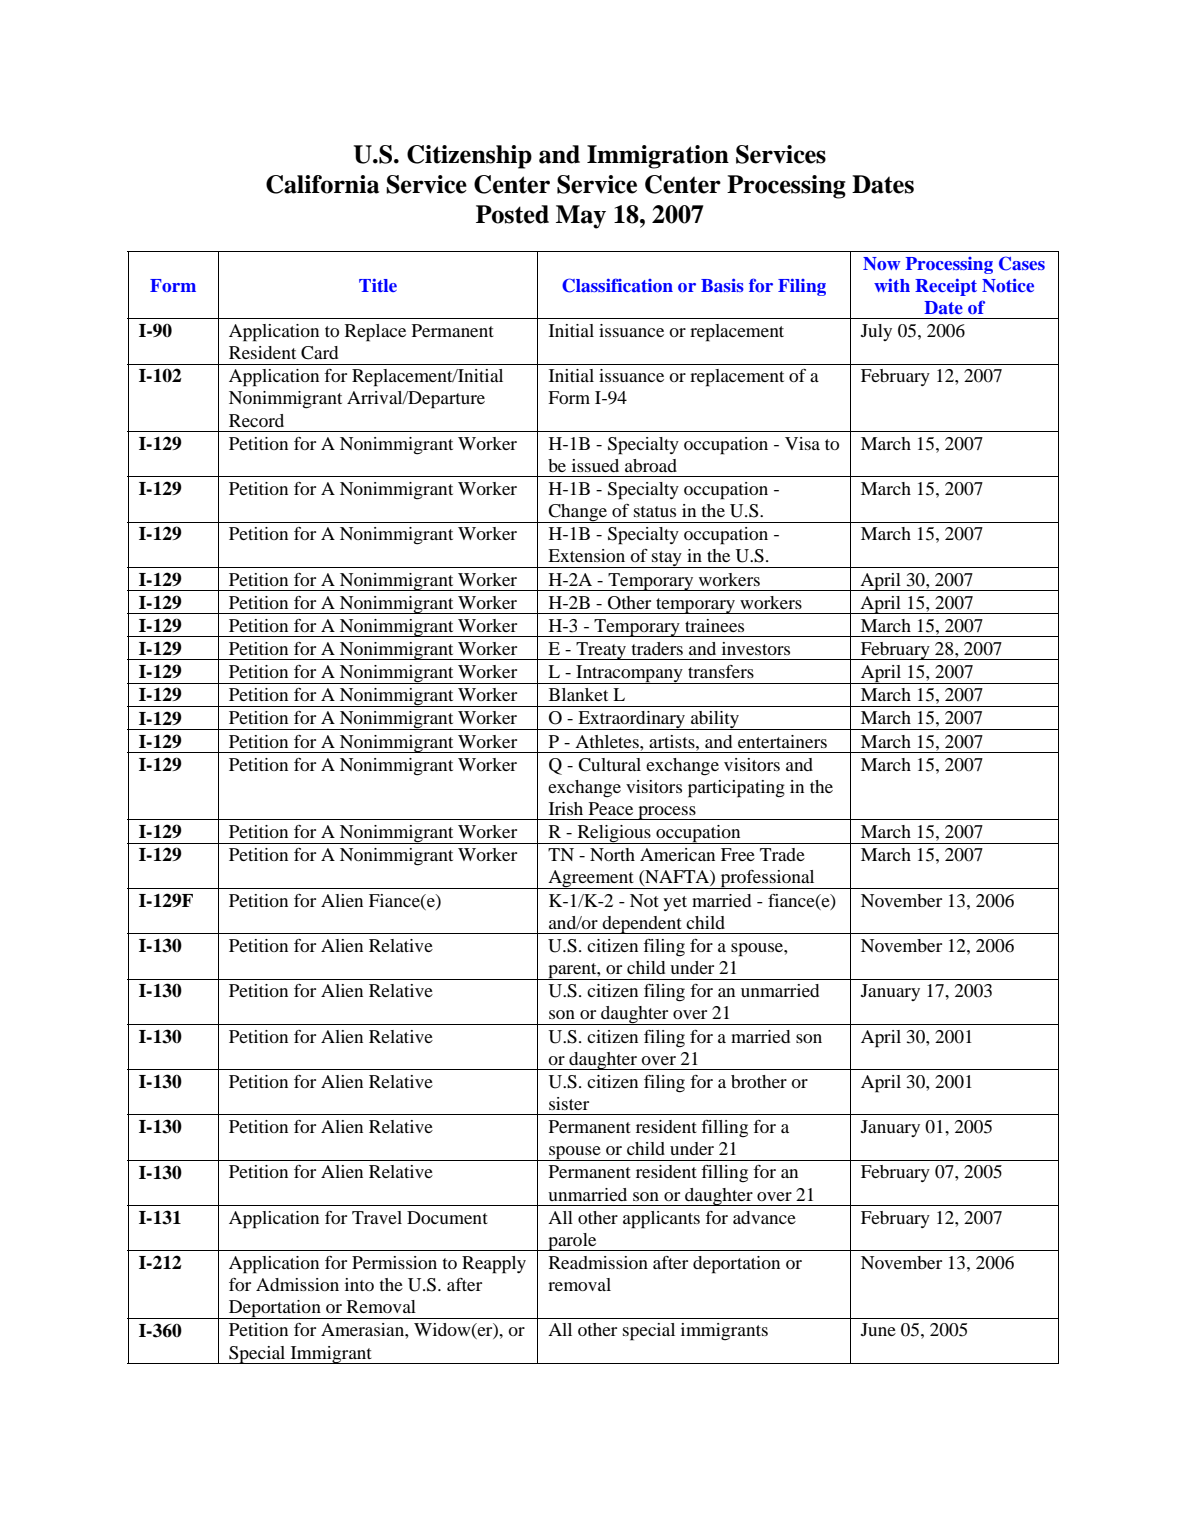  I want to click on Record, so click(256, 420).
